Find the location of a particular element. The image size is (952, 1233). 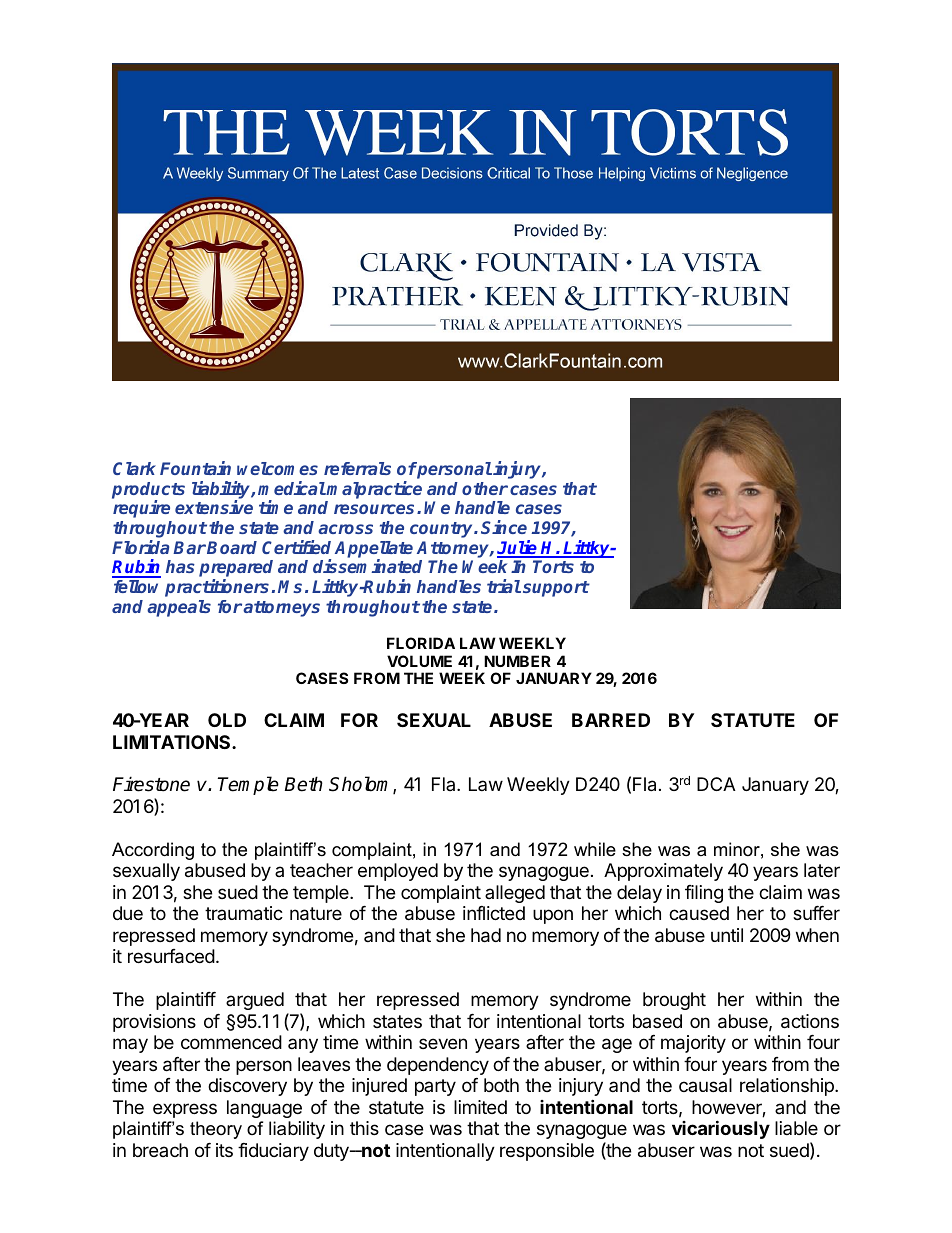

Since is located at coordinates (504, 527).
